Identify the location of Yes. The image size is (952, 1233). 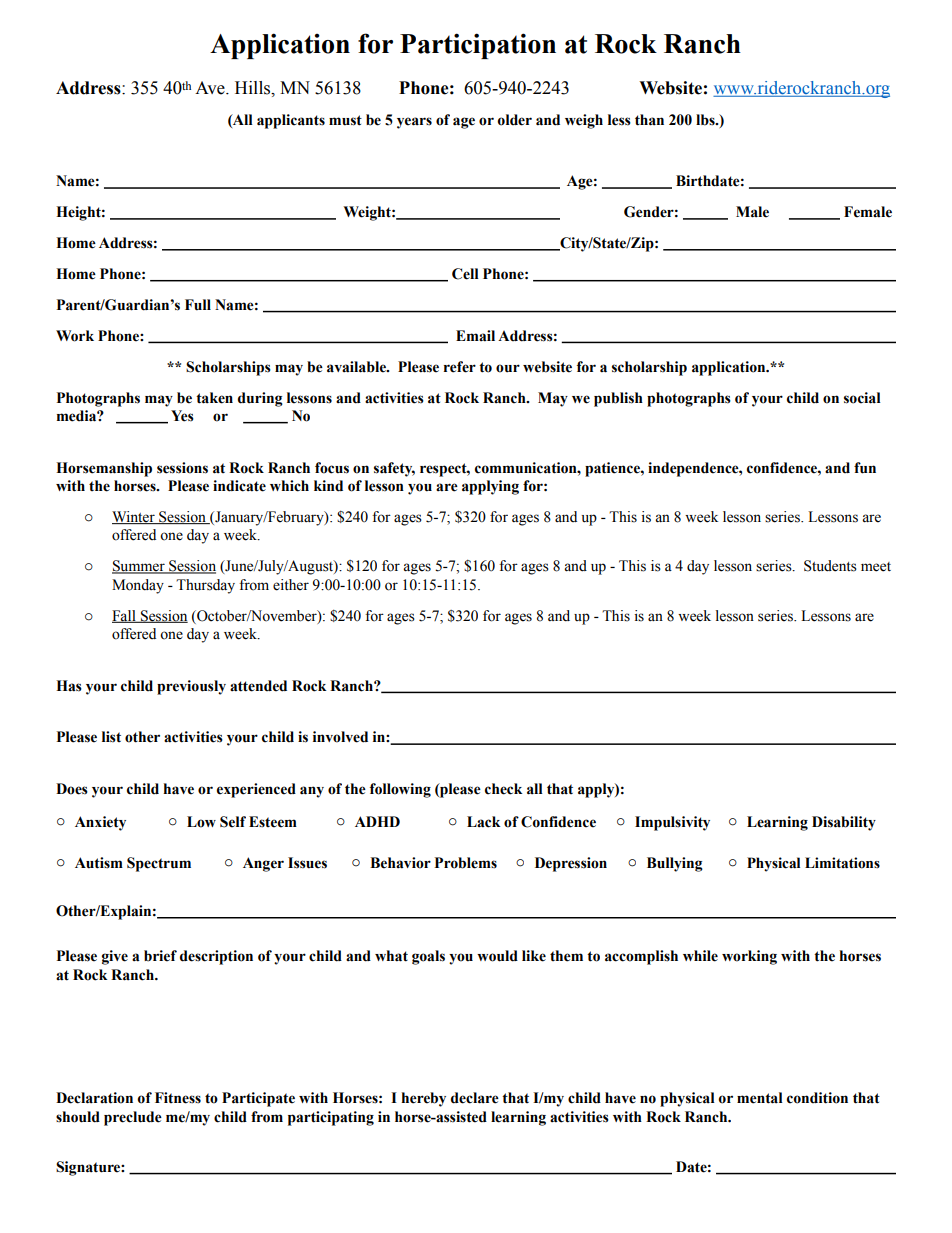
(182, 416).
